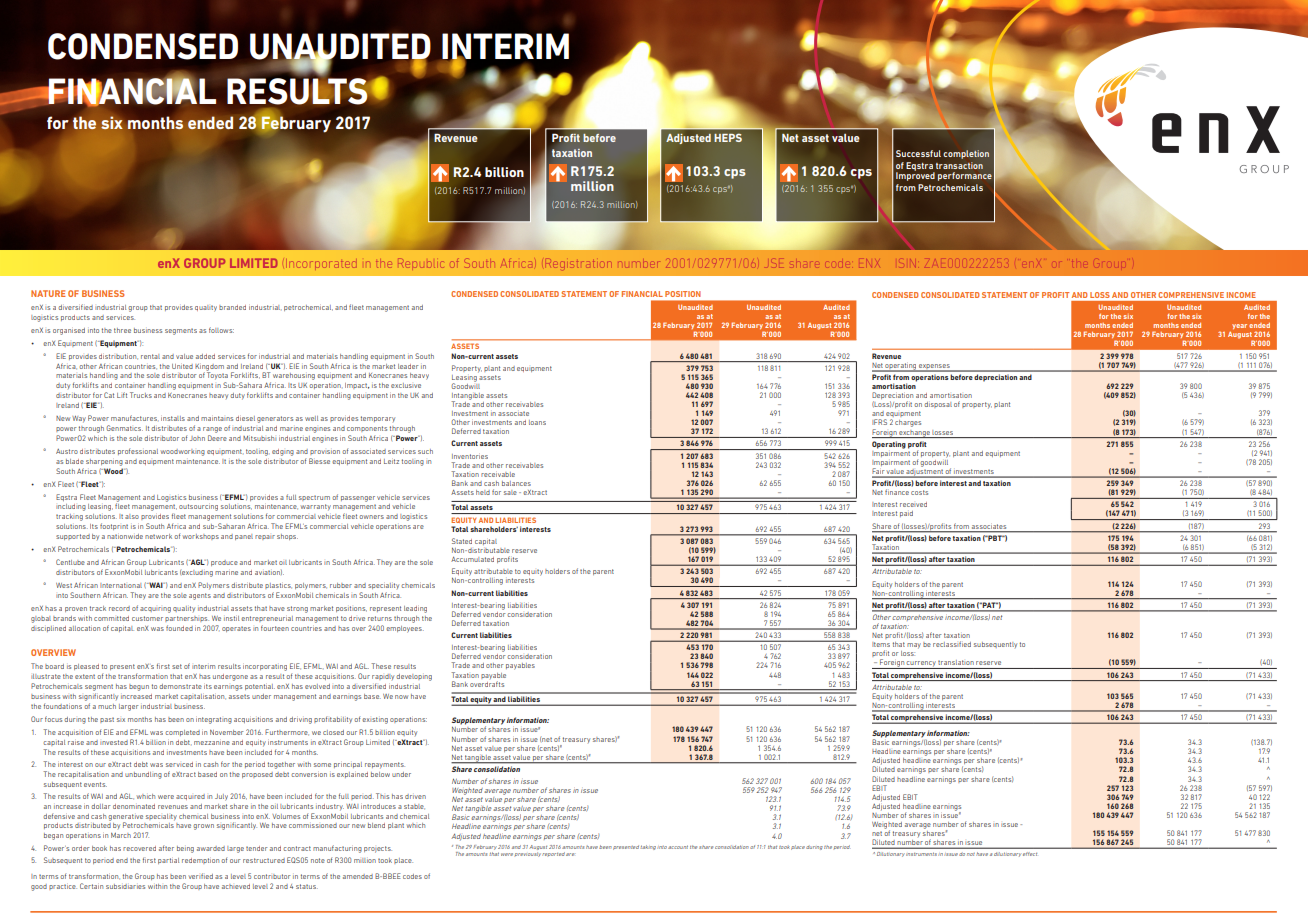  I want to click on disposal, so click(938, 405).
